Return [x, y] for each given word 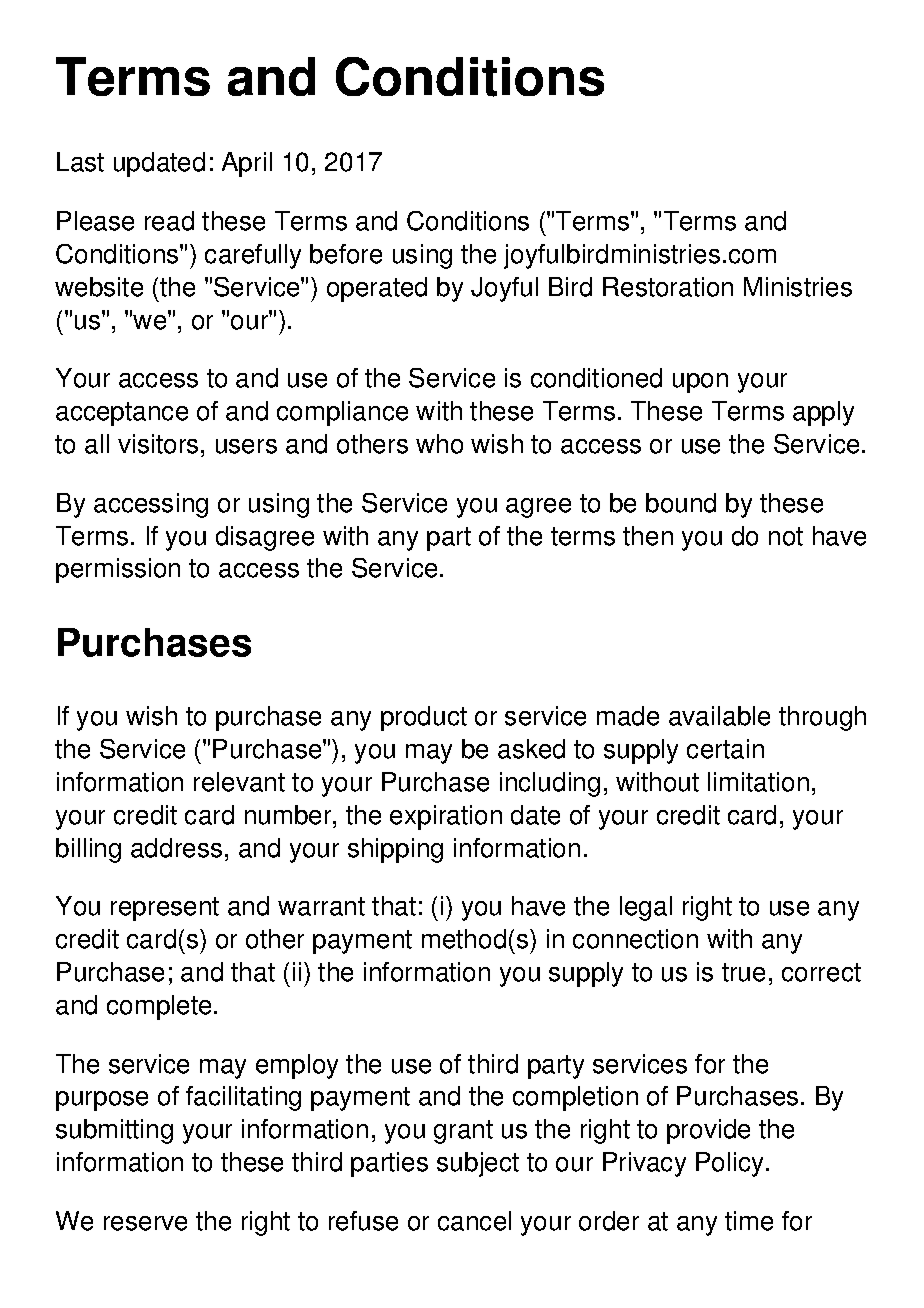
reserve [145, 1223]
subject [478, 1164]
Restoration [668, 287]
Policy [729, 1164]
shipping [395, 850]
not [786, 536]
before [346, 254]
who [439, 444]
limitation [758, 782]
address [176, 848]
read [169, 221]
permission [118, 570]
